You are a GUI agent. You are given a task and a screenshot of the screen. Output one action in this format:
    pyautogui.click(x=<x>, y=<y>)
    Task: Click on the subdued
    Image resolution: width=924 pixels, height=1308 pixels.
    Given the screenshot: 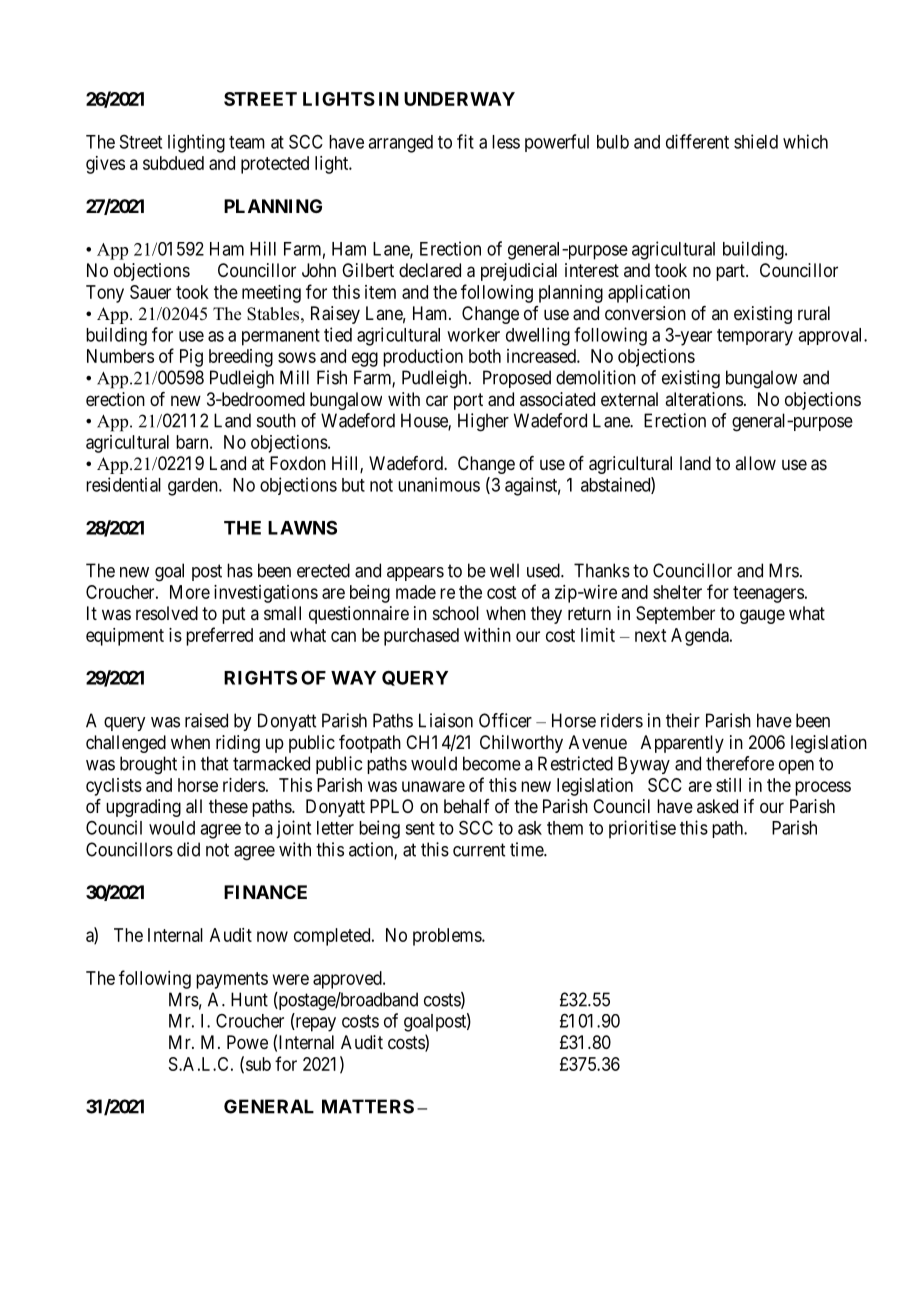 What is the action you would take?
    pyautogui.click(x=173, y=163)
